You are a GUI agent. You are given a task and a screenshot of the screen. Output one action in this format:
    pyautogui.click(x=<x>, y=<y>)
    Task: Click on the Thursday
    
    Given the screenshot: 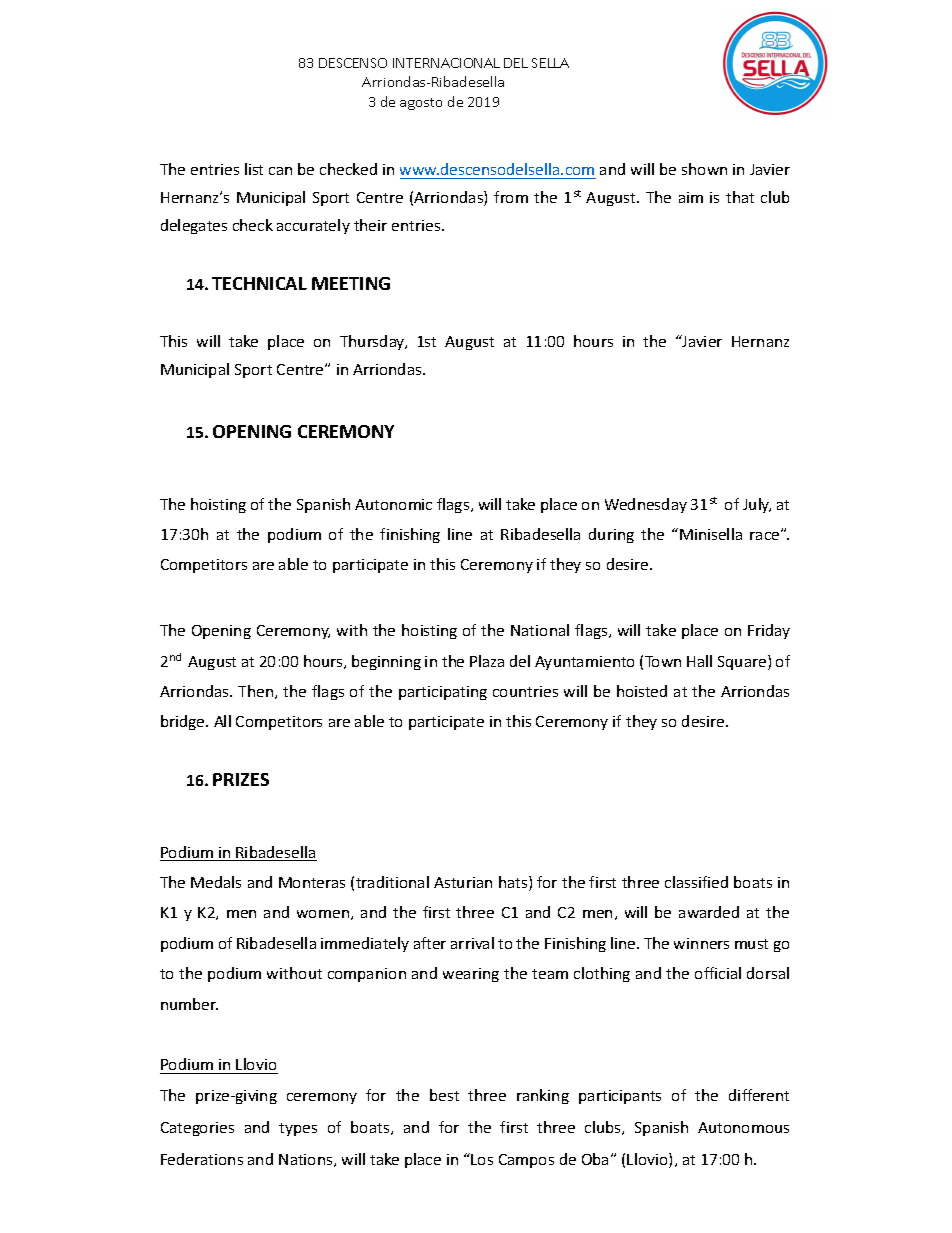 What is the action you would take?
    pyautogui.click(x=373, y=342)
